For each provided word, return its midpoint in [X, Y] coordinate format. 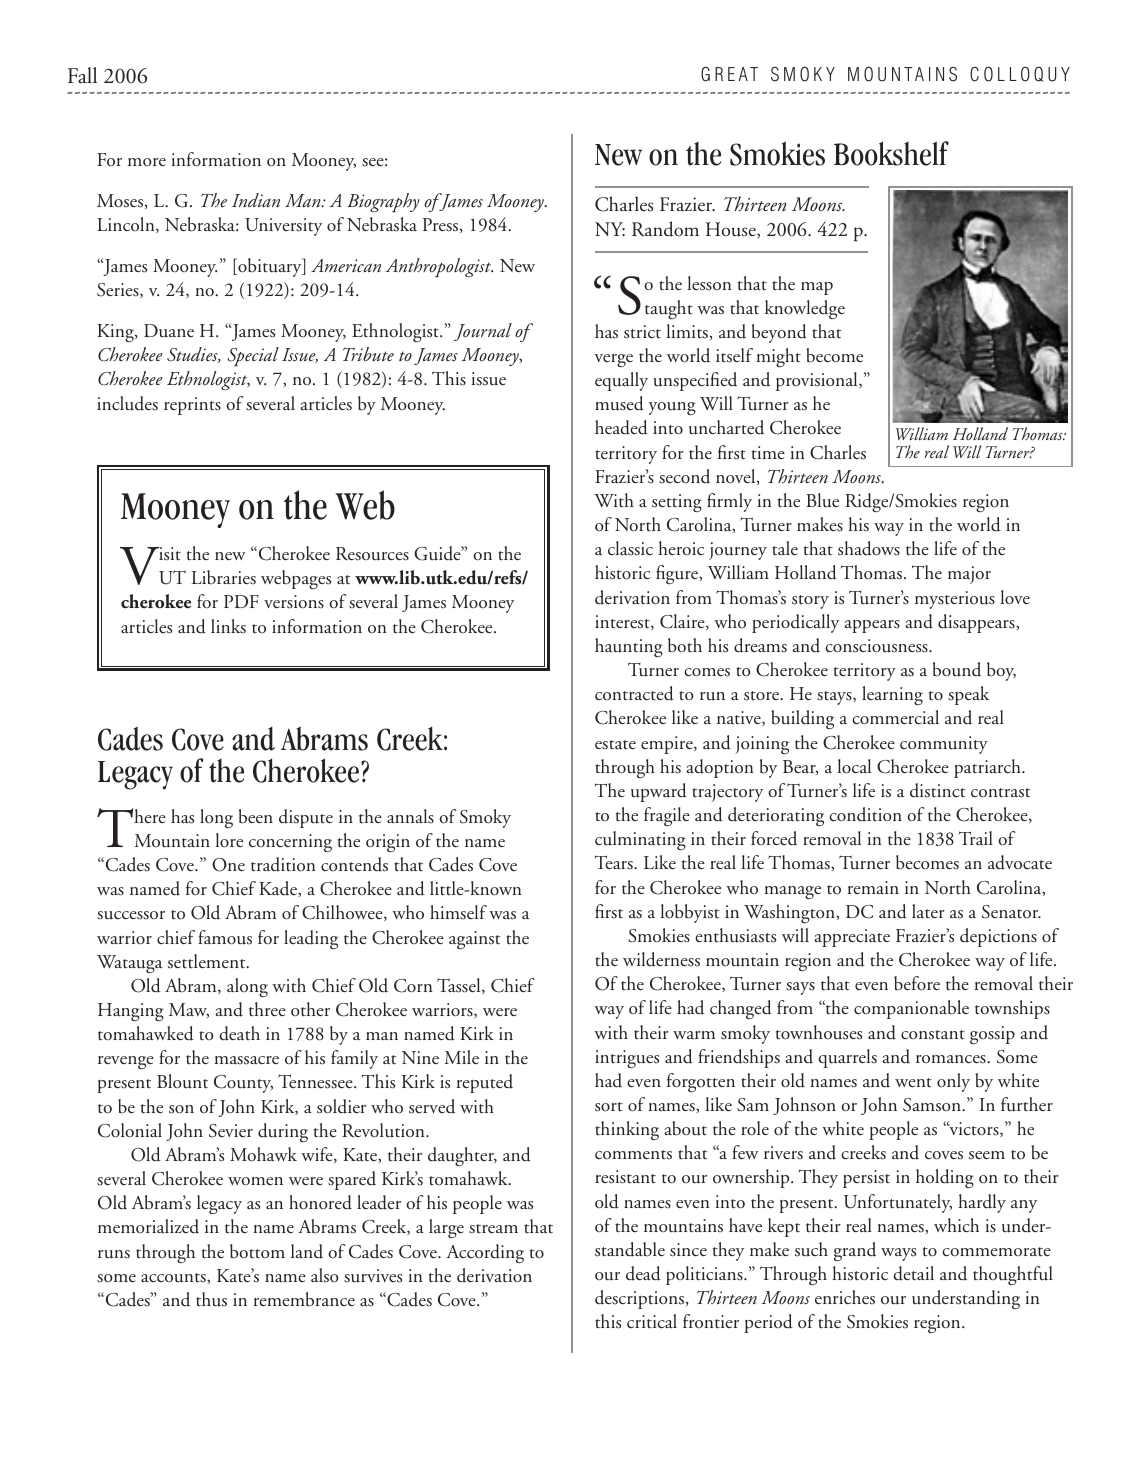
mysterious [955, 600]
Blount [182, 1081]
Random [665, 229]
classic [630, 548]
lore [229, 840]
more [147, 162]
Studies [193, 355]
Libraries [223, 577]
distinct [937, 790]
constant [933, 1035]
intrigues [627, 1059]
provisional [818, 381]
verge [613, 360]
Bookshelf [891, 153]
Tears [615, 862]
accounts [174, 1278]
